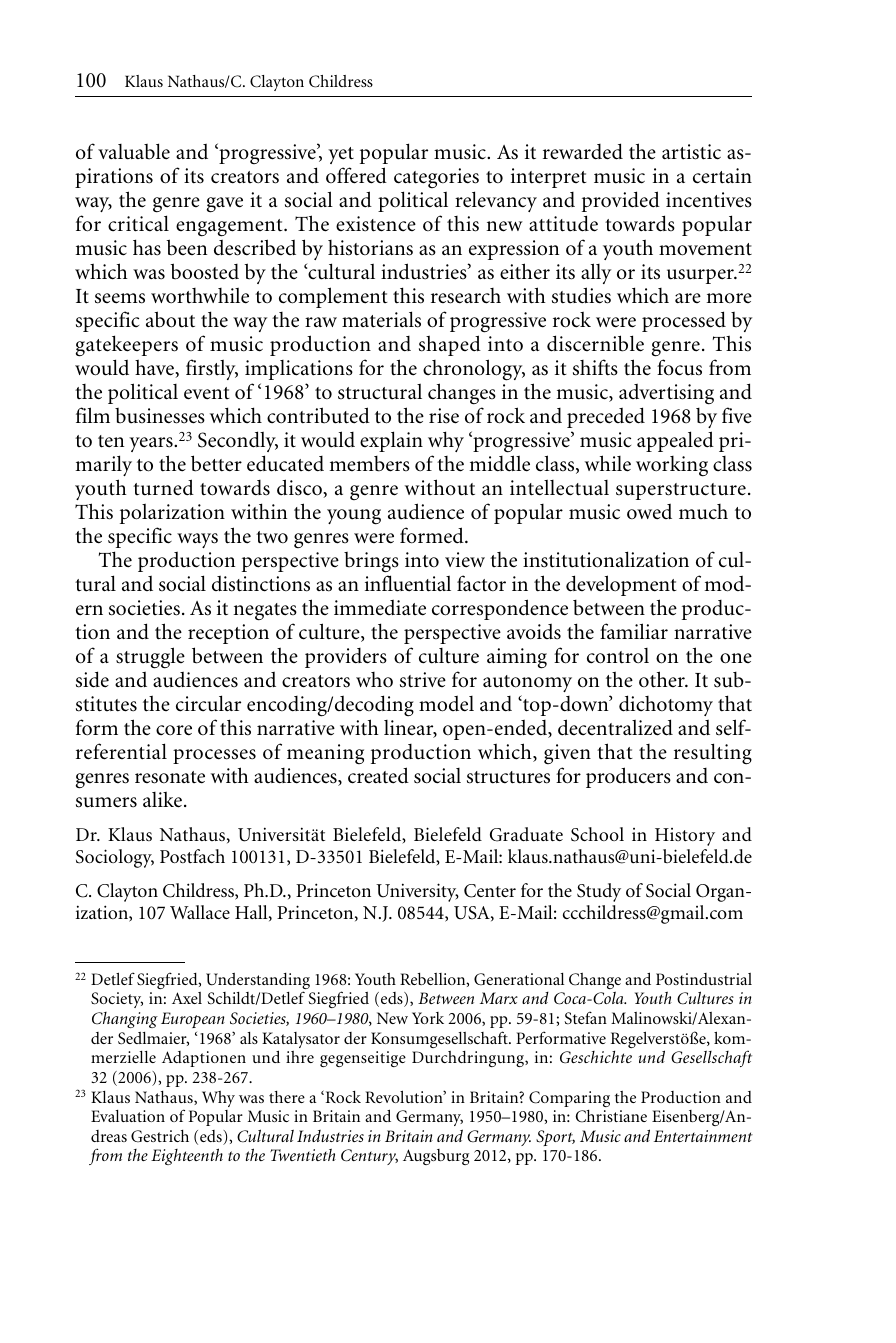 The image size is (896, 1343). Describe the element at coordinates (187, 1156) in the screenshot. I see `Eighteenth` at that location.
